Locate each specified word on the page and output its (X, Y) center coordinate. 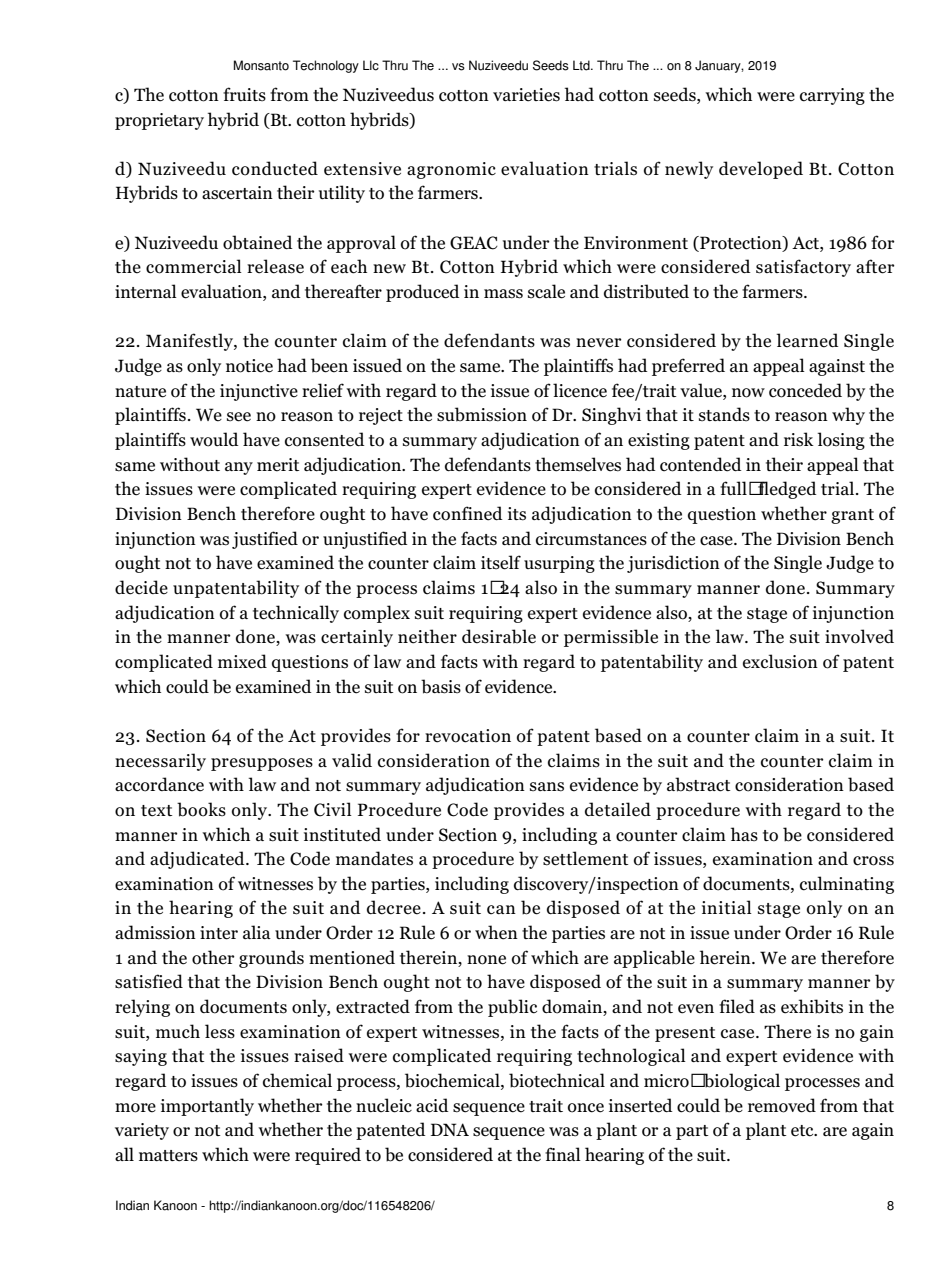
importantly (207, 1107)
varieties (526, 95)
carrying (832, 96)
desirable (499, 636)
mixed (242, 661)
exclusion (780, 661)
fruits (244, 94)
